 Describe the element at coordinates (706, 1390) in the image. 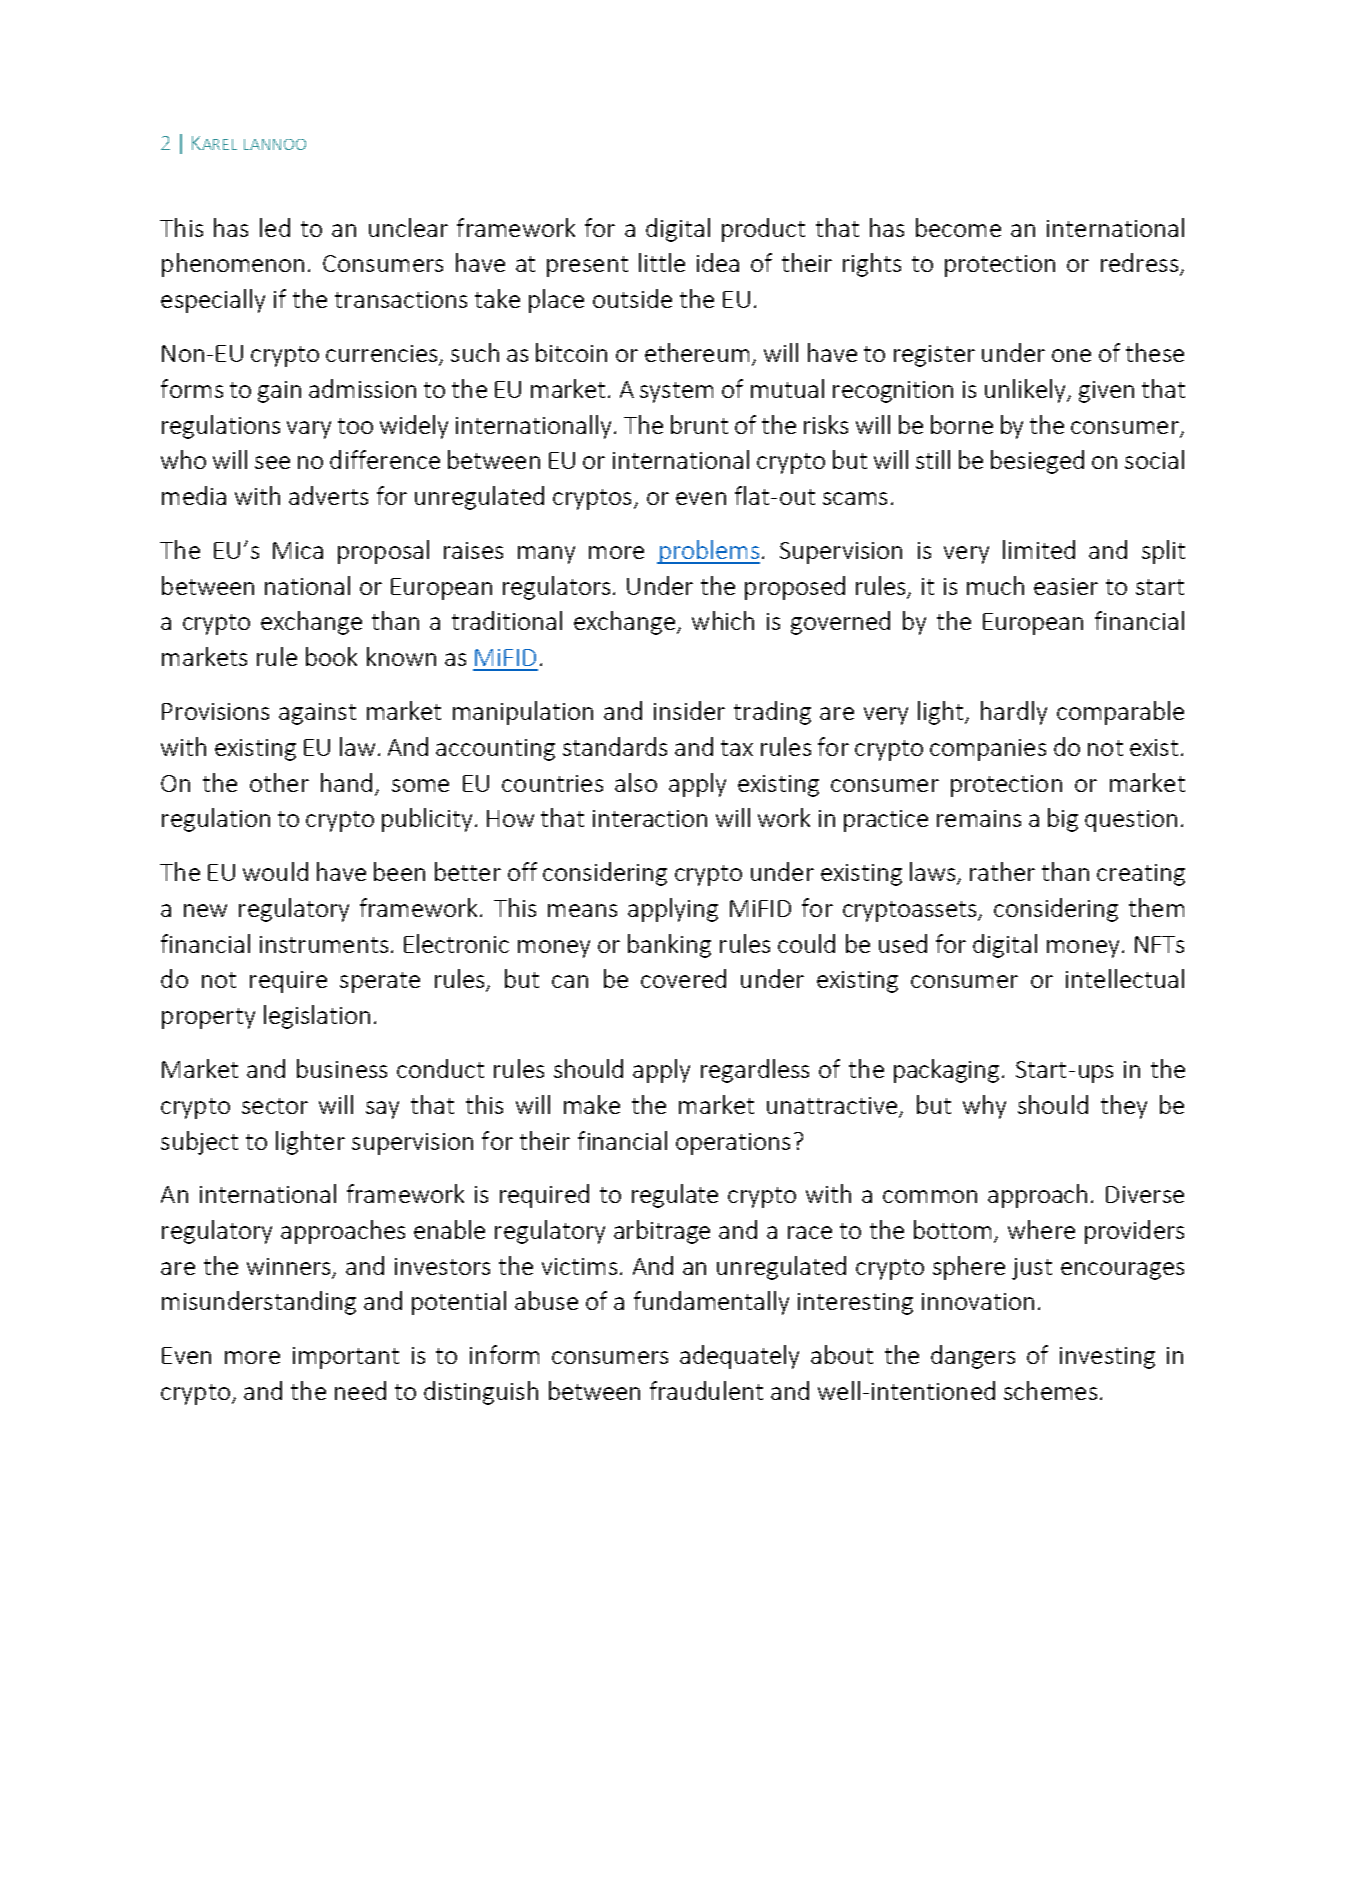

I see `fraudulent` at that location.
